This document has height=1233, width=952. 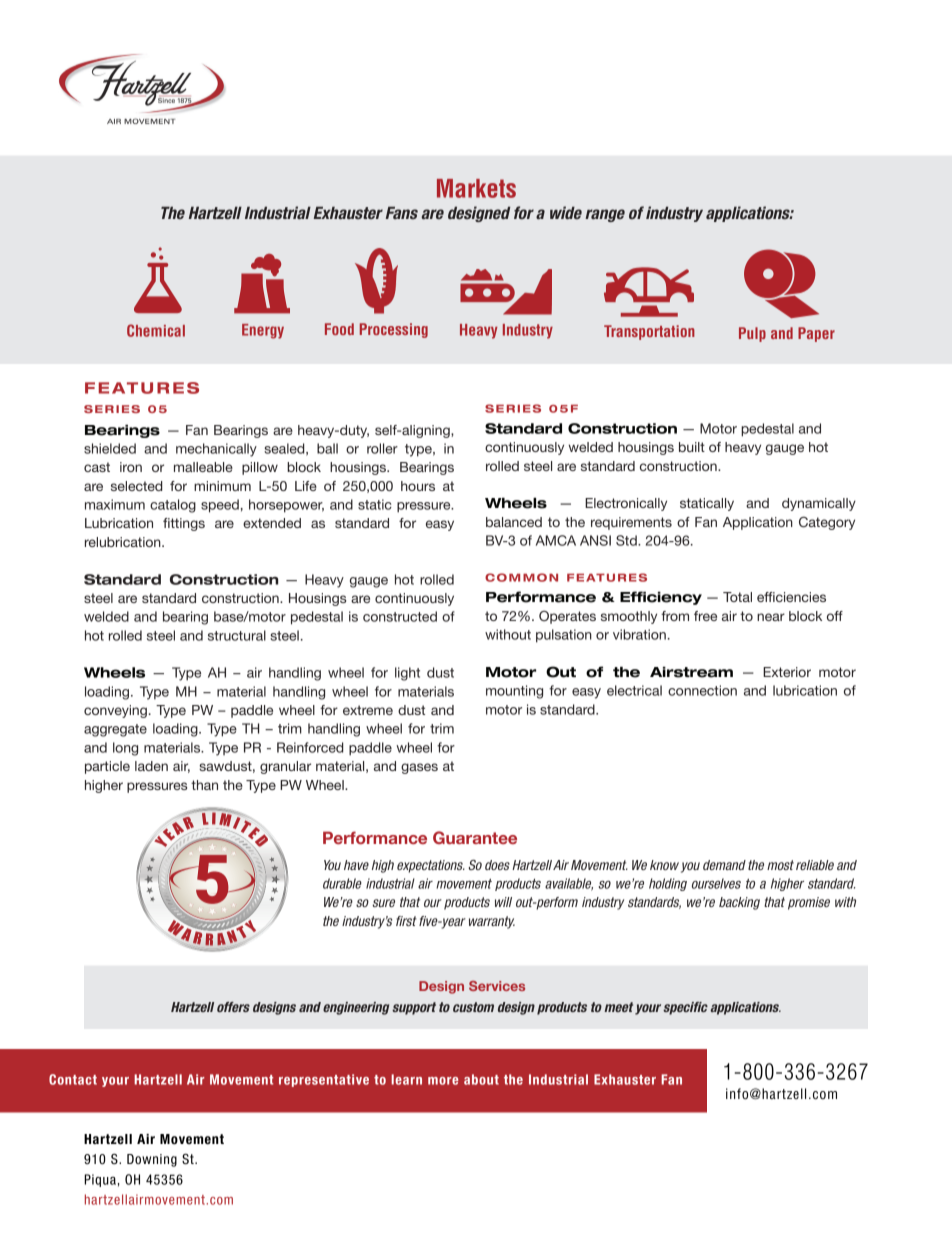 I want to click on Fans, so click(x=402, y=213).
